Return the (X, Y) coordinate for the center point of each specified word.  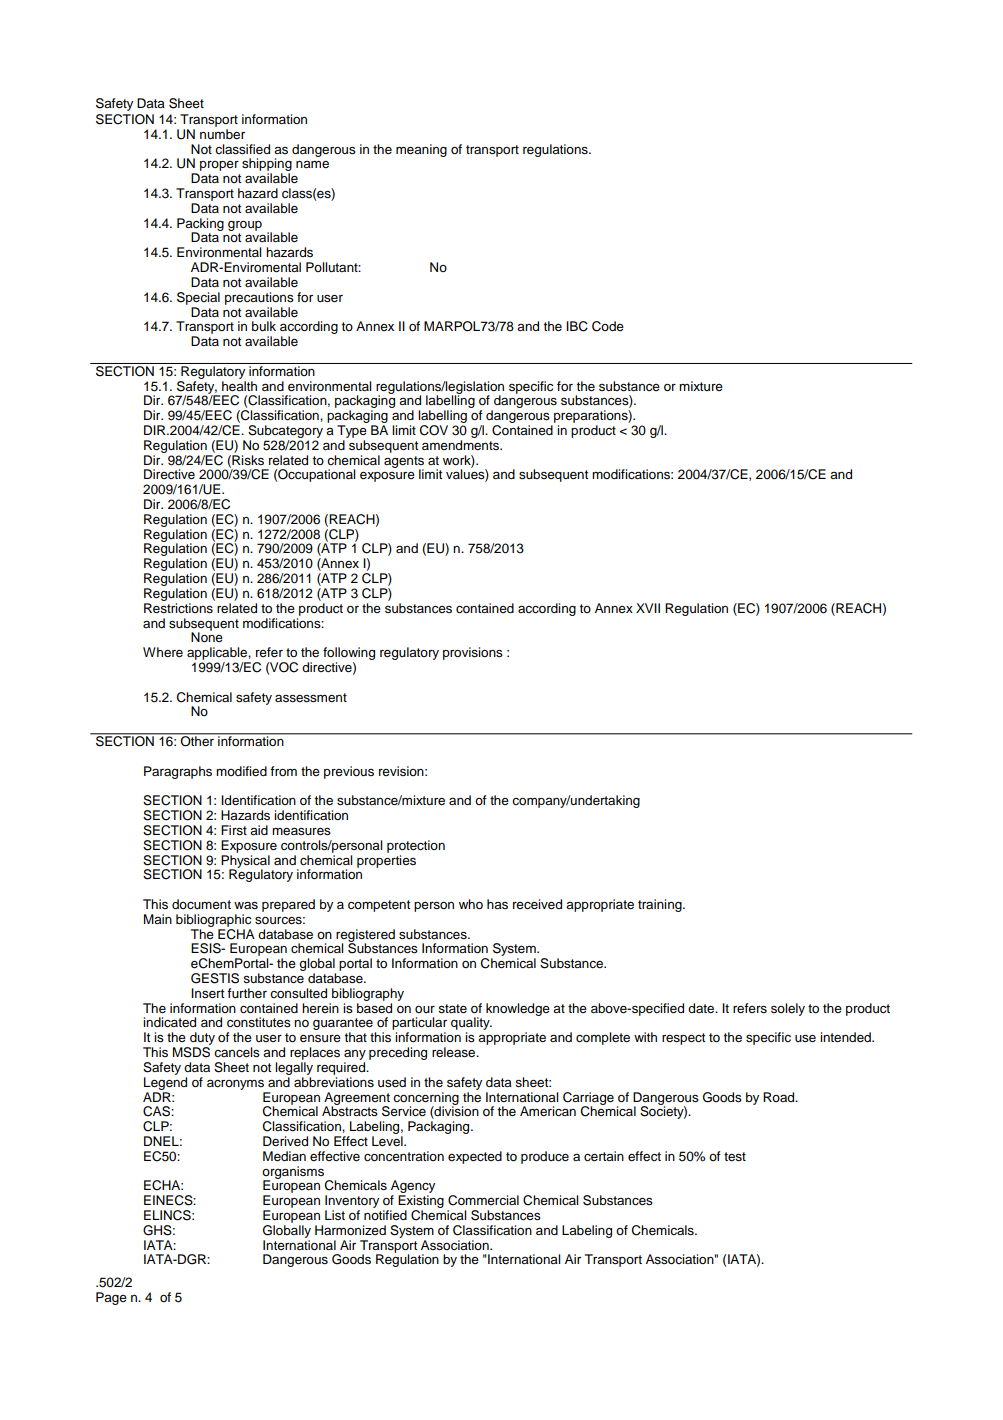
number (222, 134)
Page (111, 1298)
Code (608, 326)
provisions (473, 653)
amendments (461, 445)
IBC (577, 326)
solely (788, 1009)
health (239, 386)
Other (197, 740)
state (452, 1009)
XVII (648, 608)
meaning (421, 150)
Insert (207, 993)
